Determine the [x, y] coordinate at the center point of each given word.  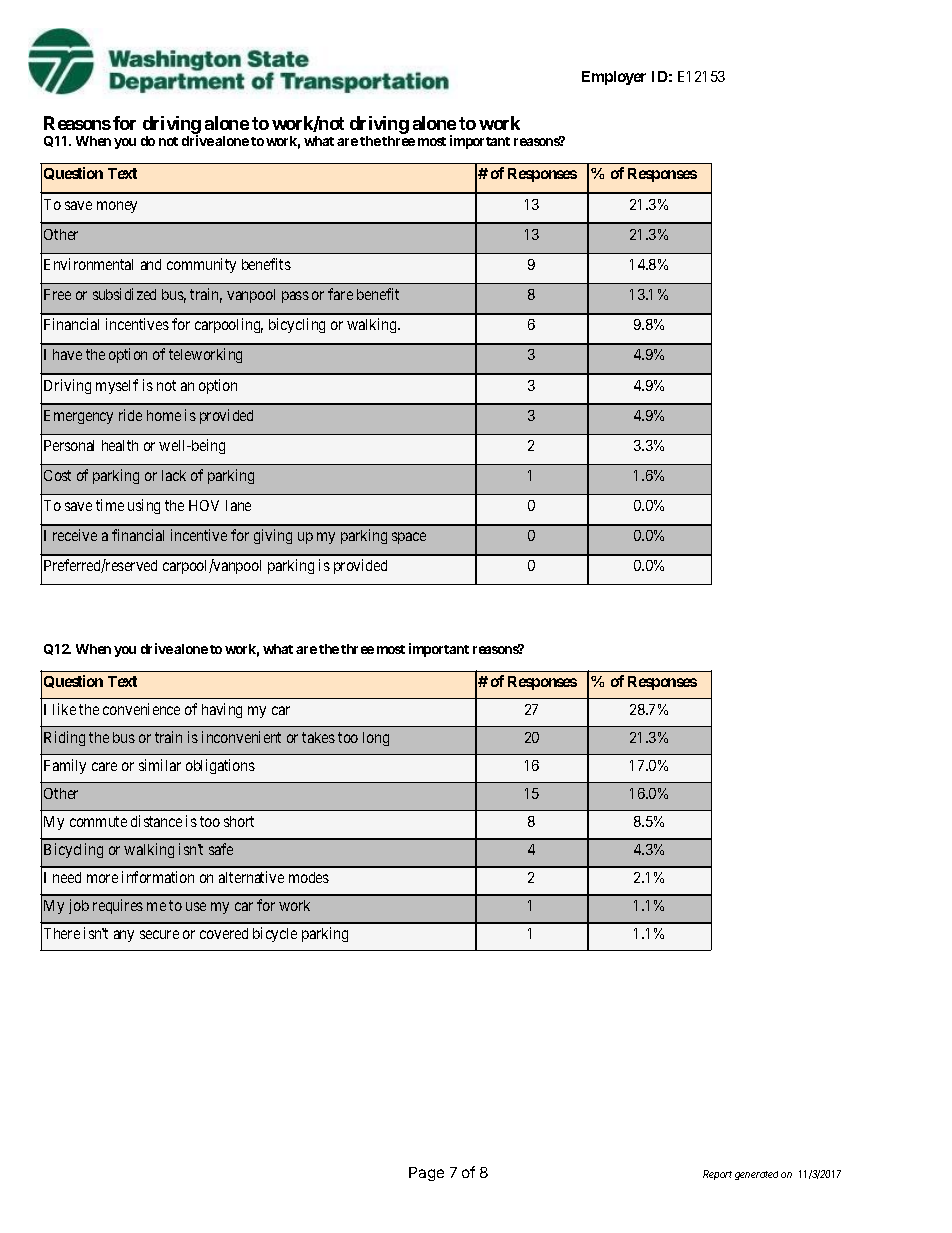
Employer [614, 78]
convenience [141, 709]
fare [340, 294]
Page [426, 1174]
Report [717, 1175]
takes [318, 737]
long [376, 739]
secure [159, 934]
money [117, 207]
